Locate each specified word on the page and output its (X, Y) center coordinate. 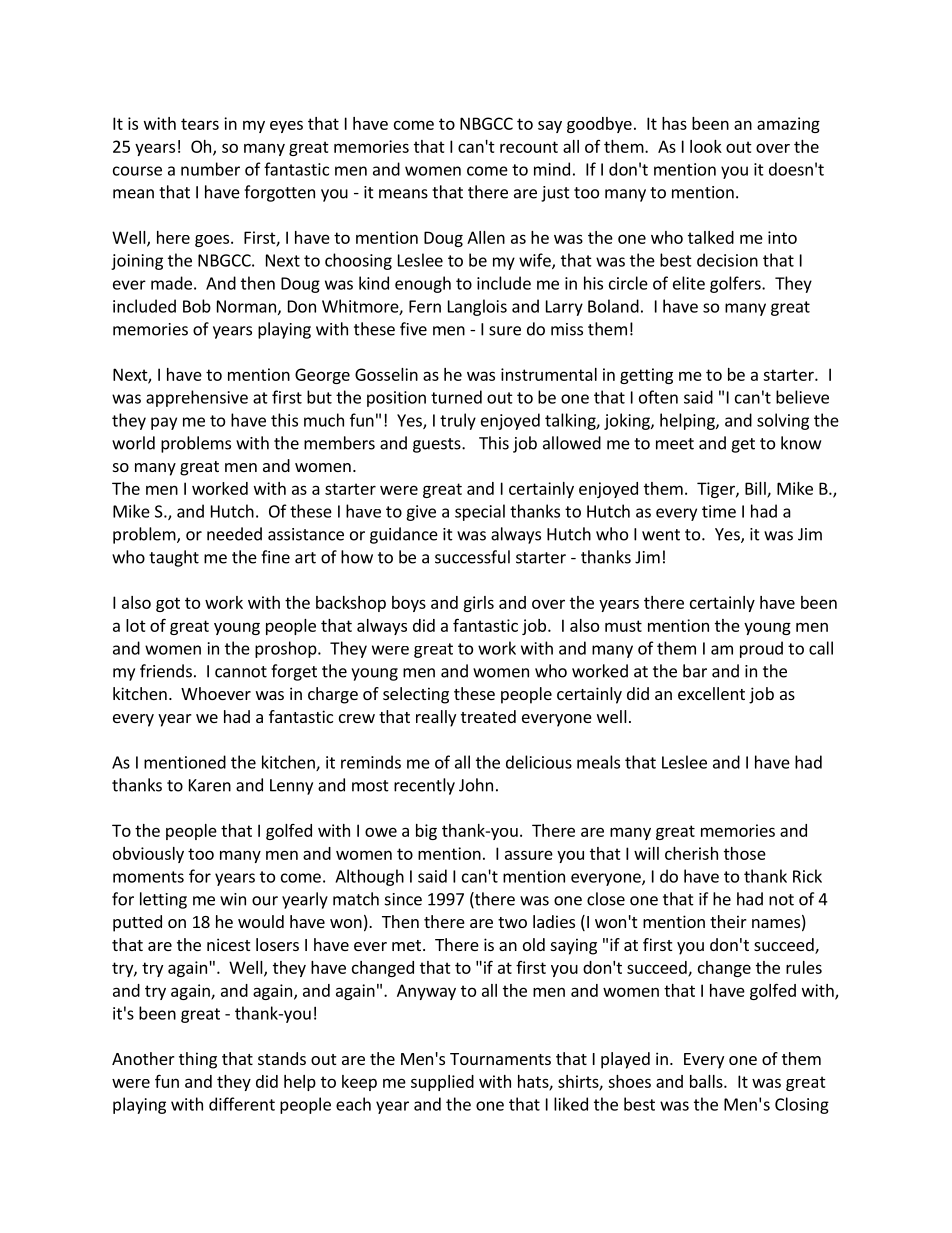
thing (198, 1060)
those (745, 853)
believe (802, 397)
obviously (148, 855)
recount (529, 147)
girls (478, 604)
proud (761, 649)
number (210, 169)
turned (456, 397)
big (426, 832)
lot (136, 625)
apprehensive (197, 398)
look (706, 146)
